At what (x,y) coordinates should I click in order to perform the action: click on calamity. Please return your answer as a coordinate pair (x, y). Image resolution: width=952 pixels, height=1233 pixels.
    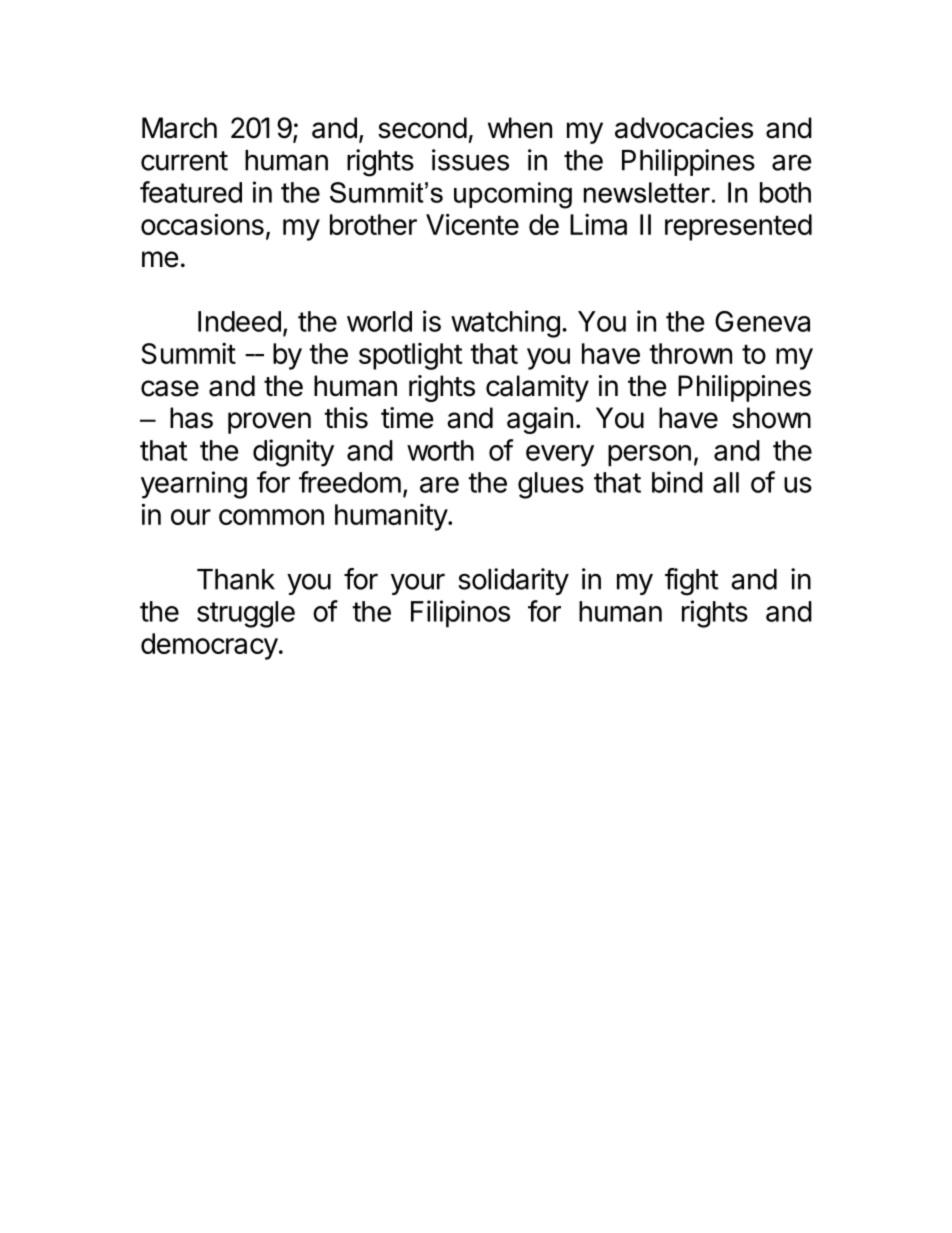
    Looking at the image, I should click on (537, 388).
